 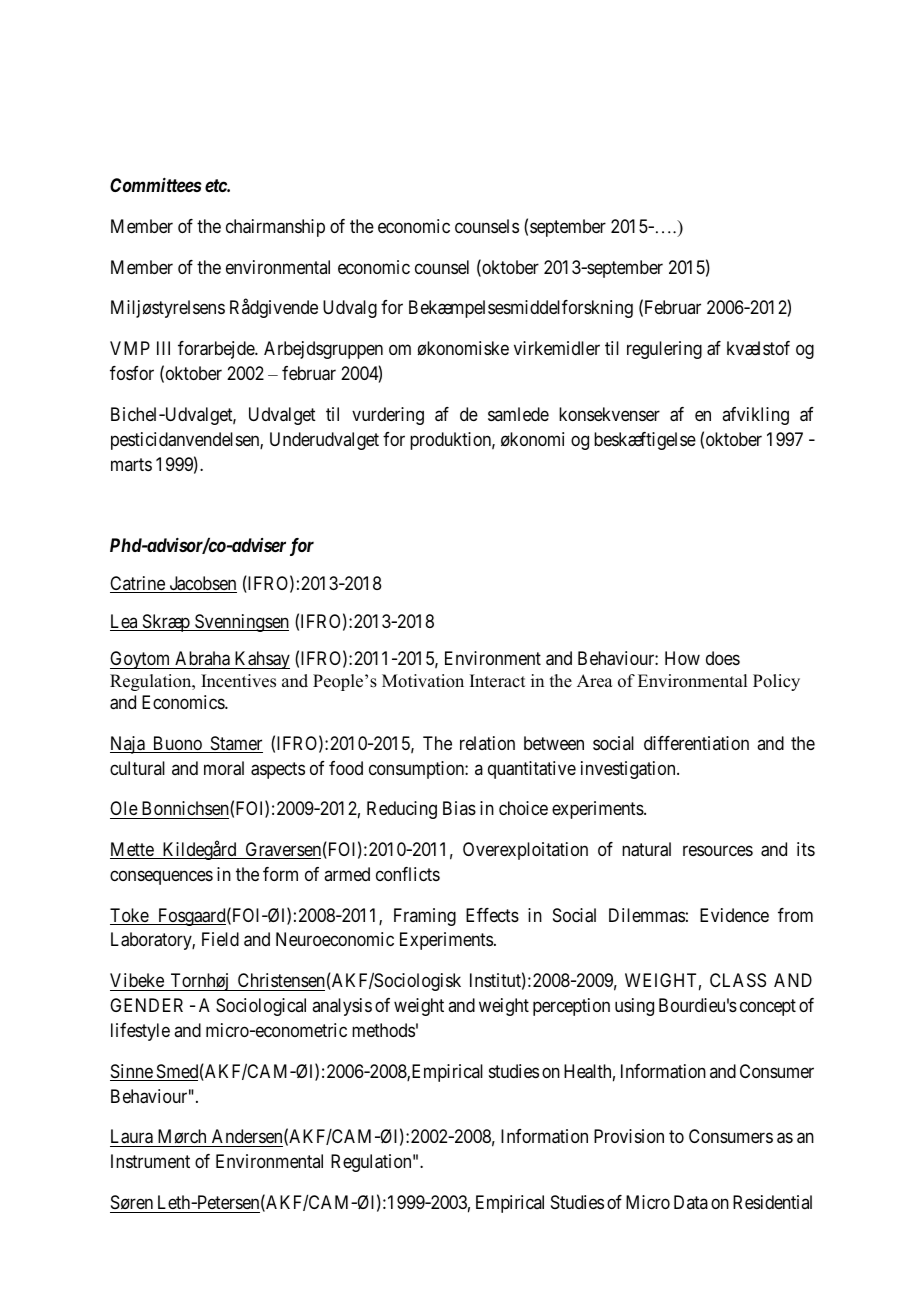 I want to click on Instrument, so click(x=150, y=1161).
